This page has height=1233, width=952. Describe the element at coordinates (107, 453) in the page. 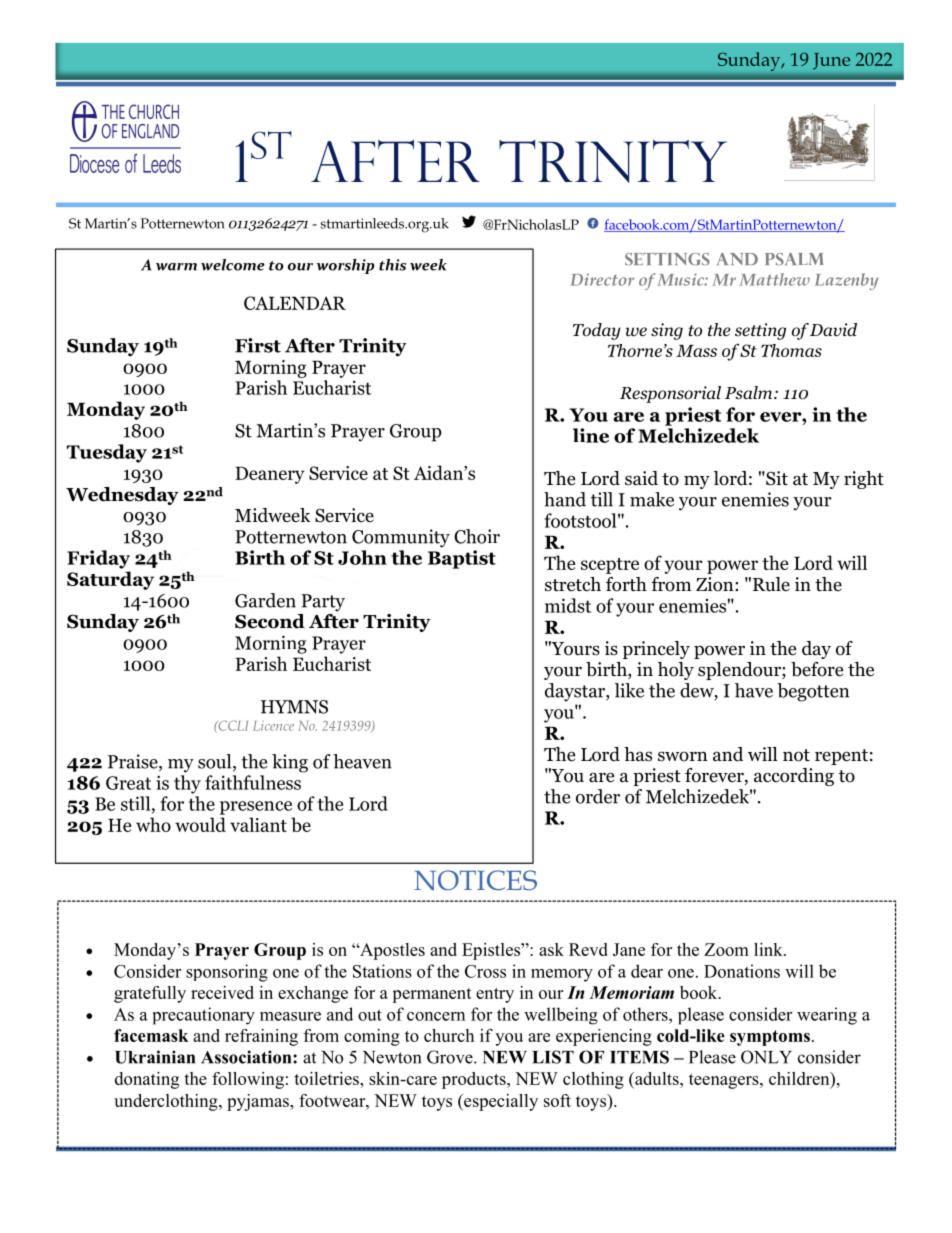

I see `Tuesday` at that location.
